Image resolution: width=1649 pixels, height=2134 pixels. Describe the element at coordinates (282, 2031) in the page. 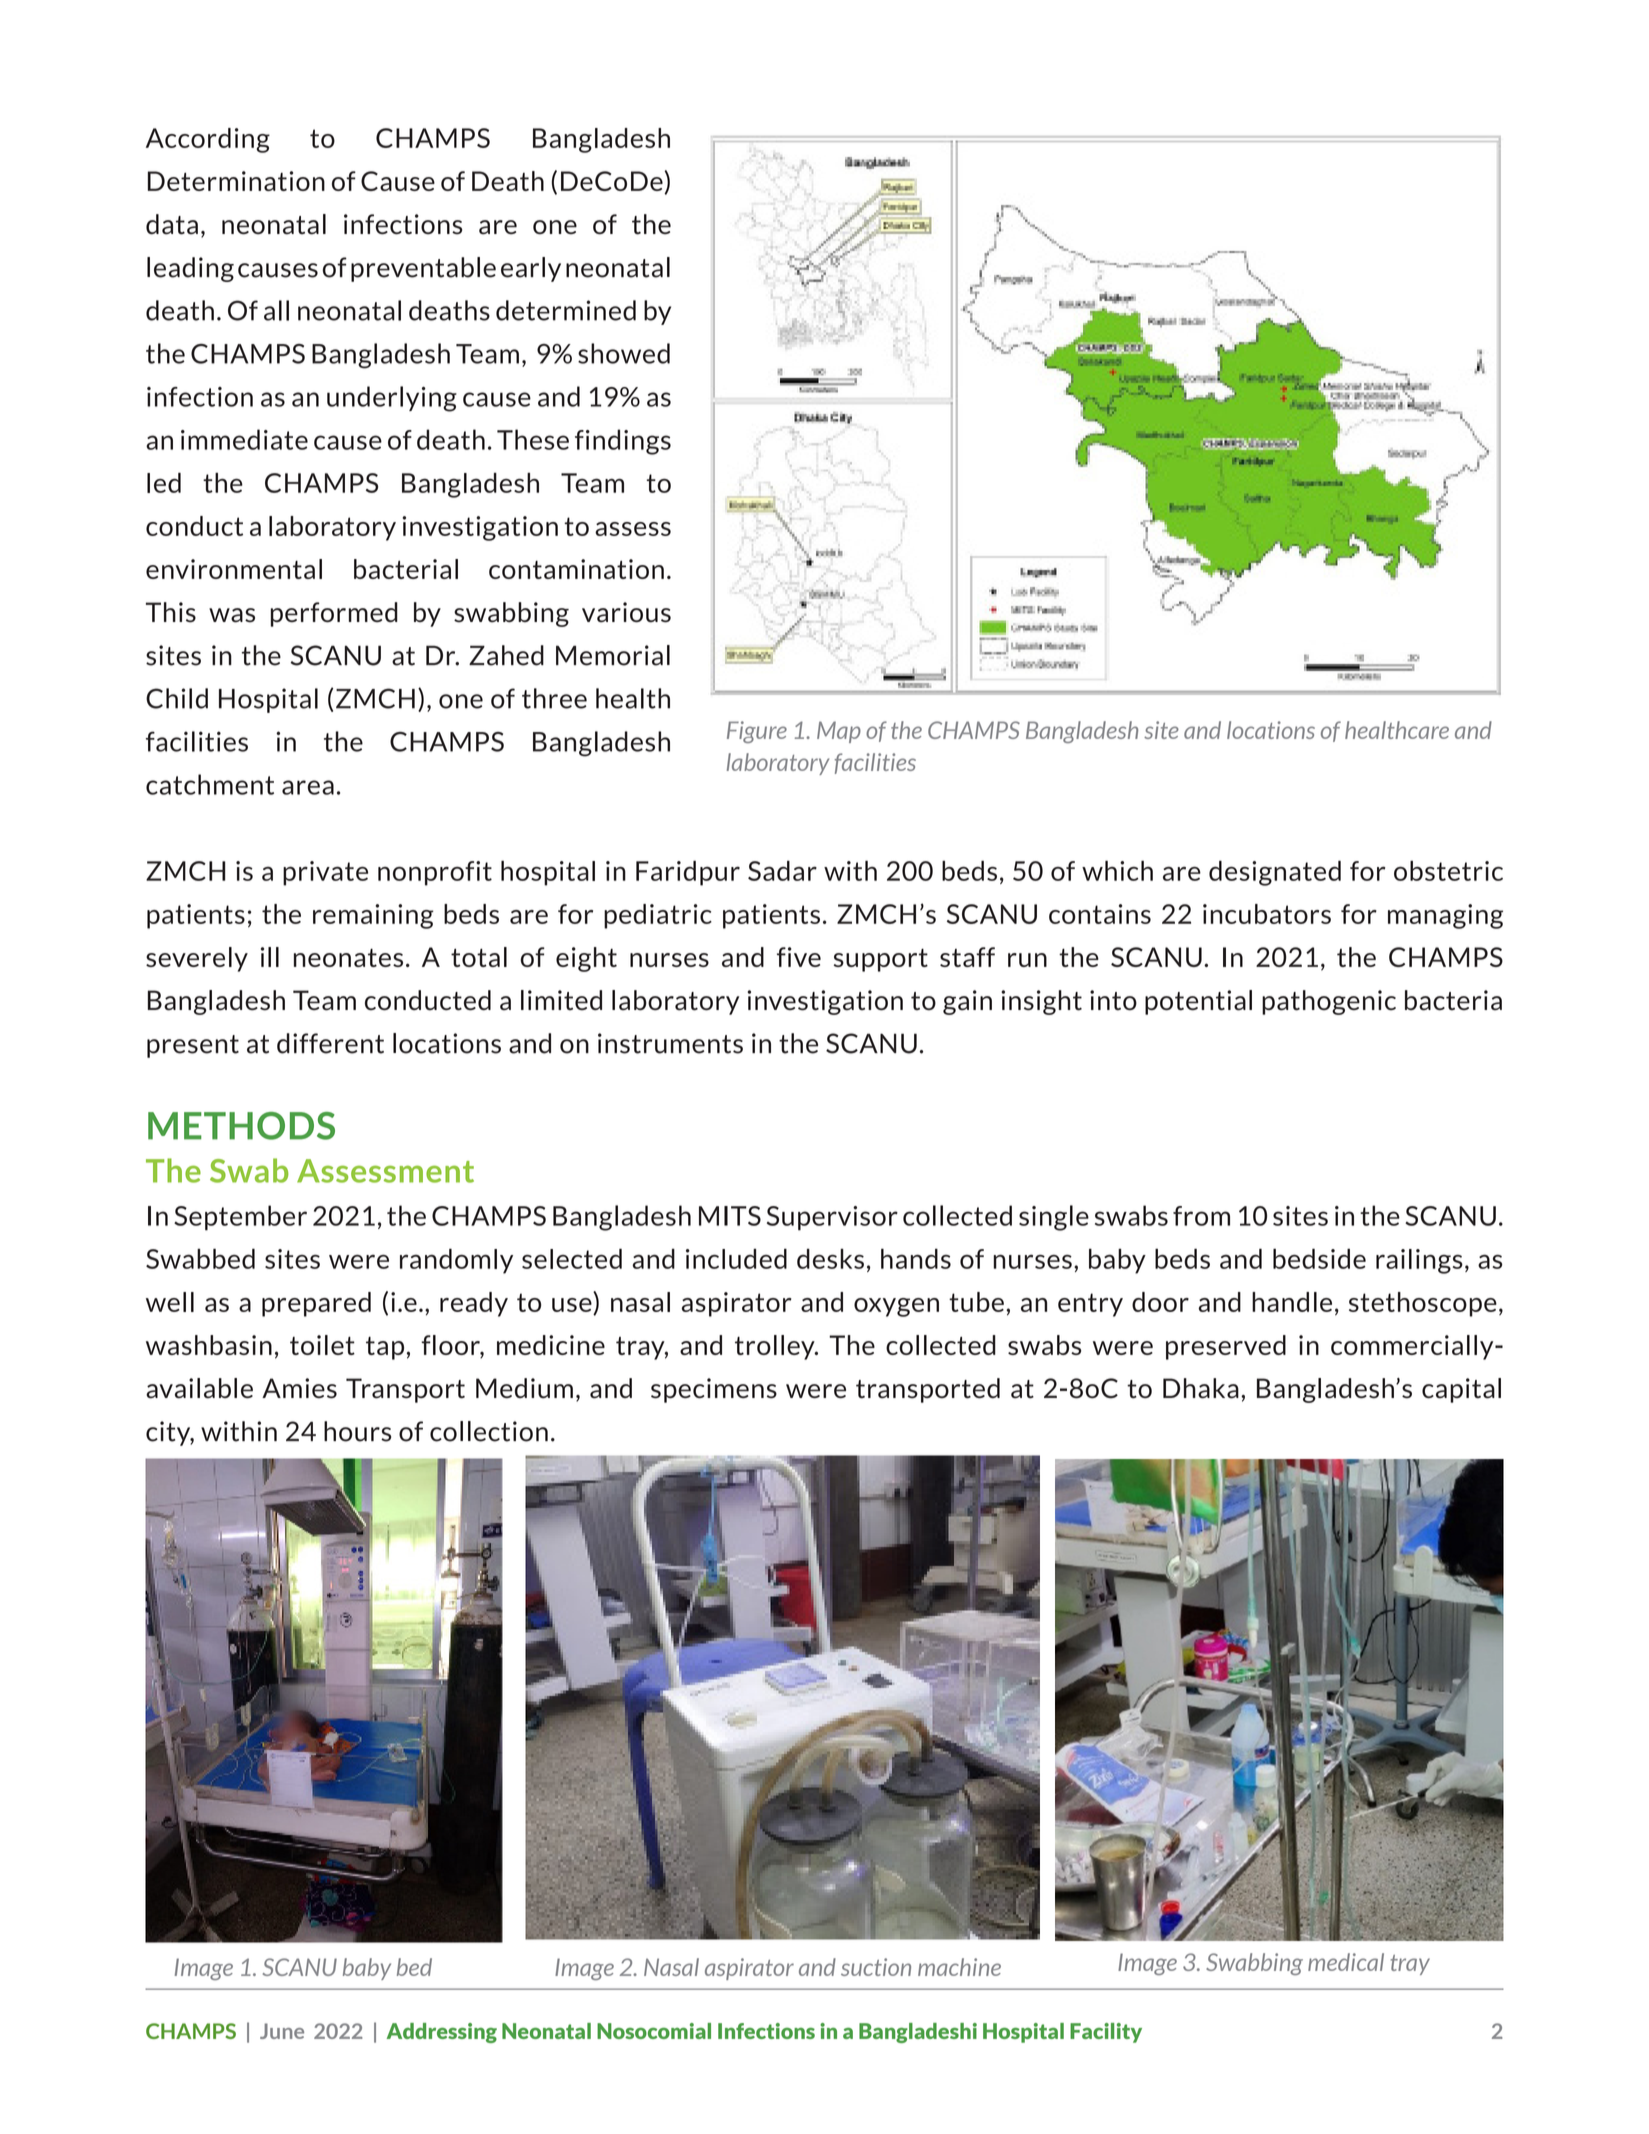

I see `June` at that location.
